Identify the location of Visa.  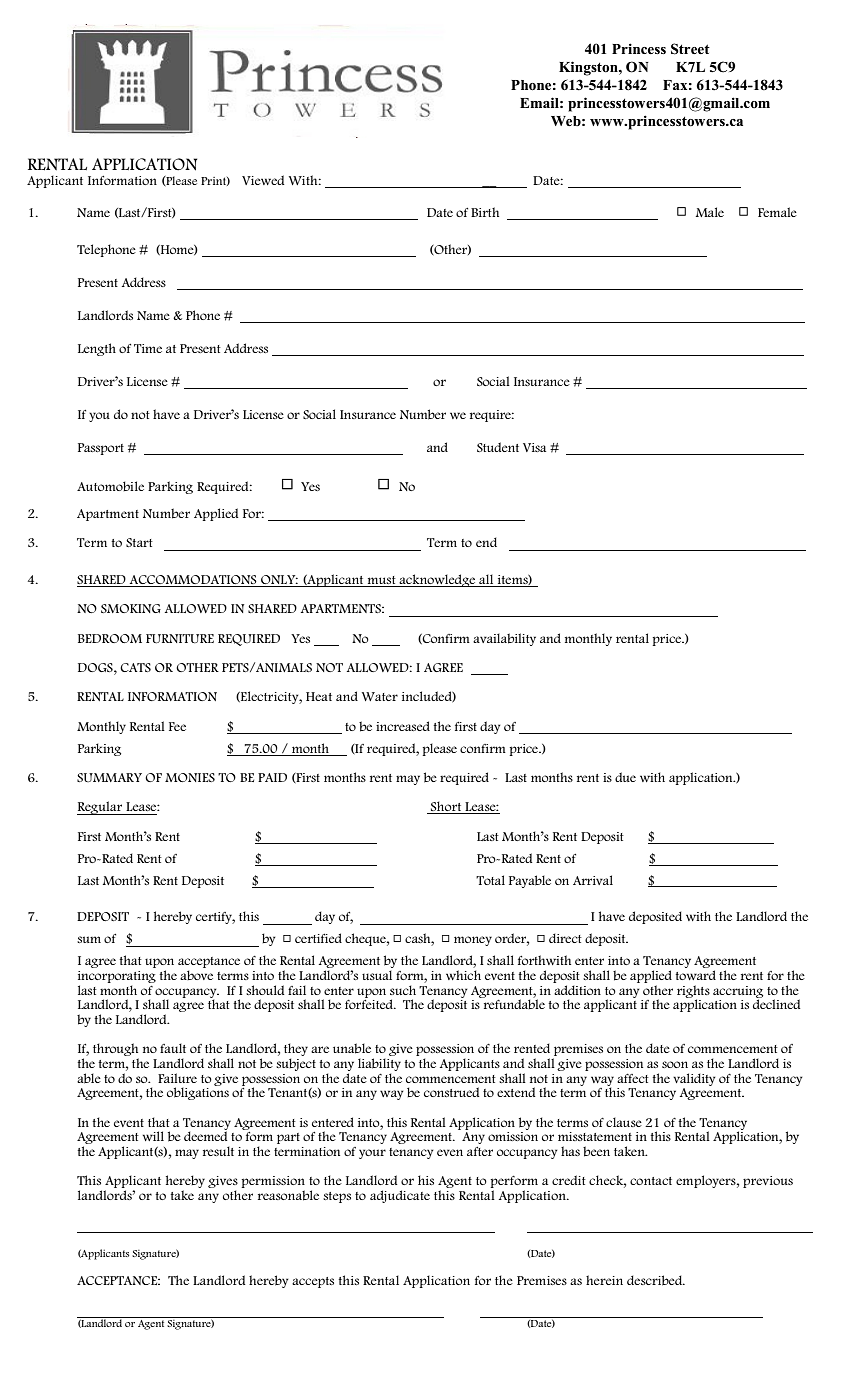
(534, 447).
